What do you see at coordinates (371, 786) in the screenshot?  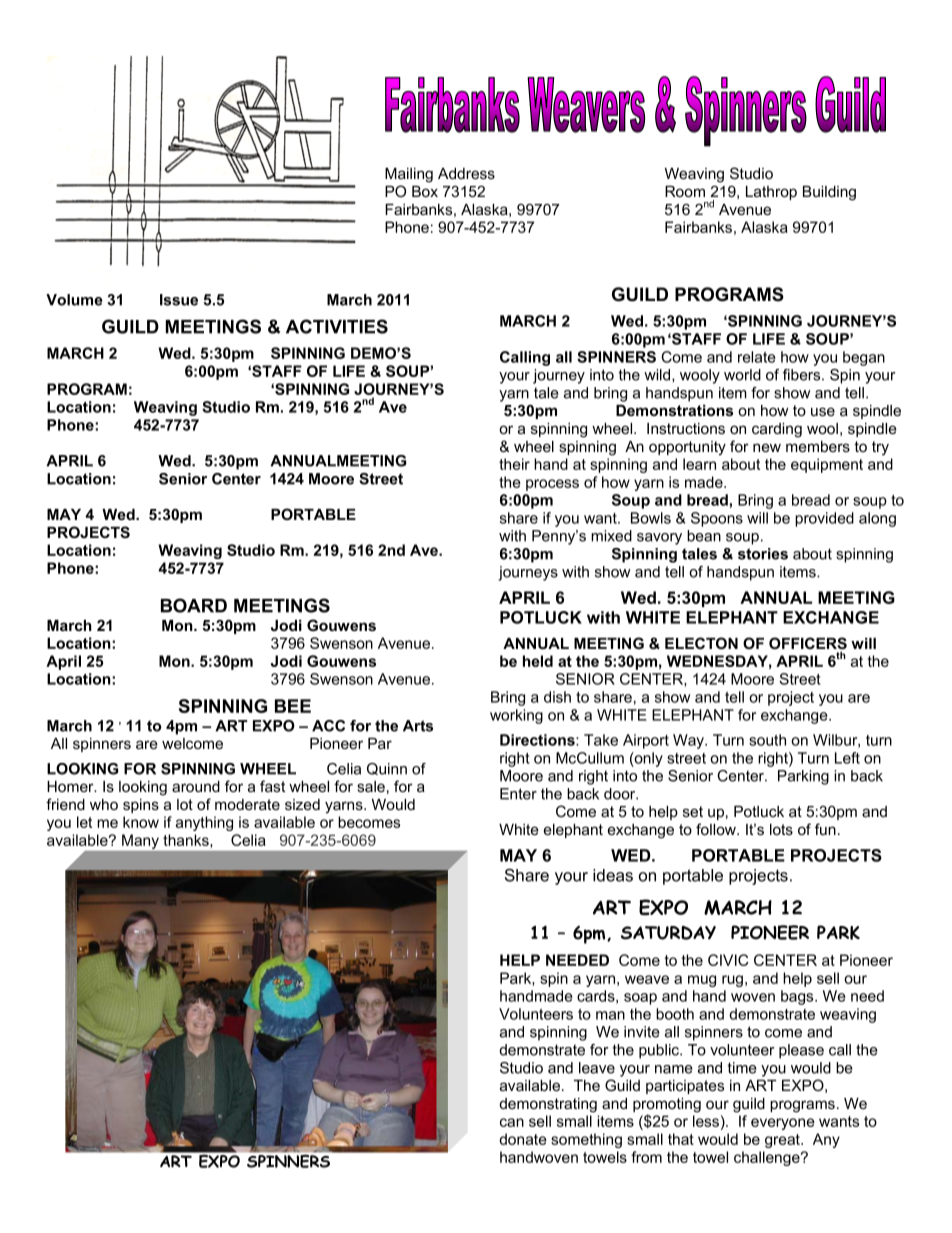 I see `sale` at bounding box center [371, 786].
